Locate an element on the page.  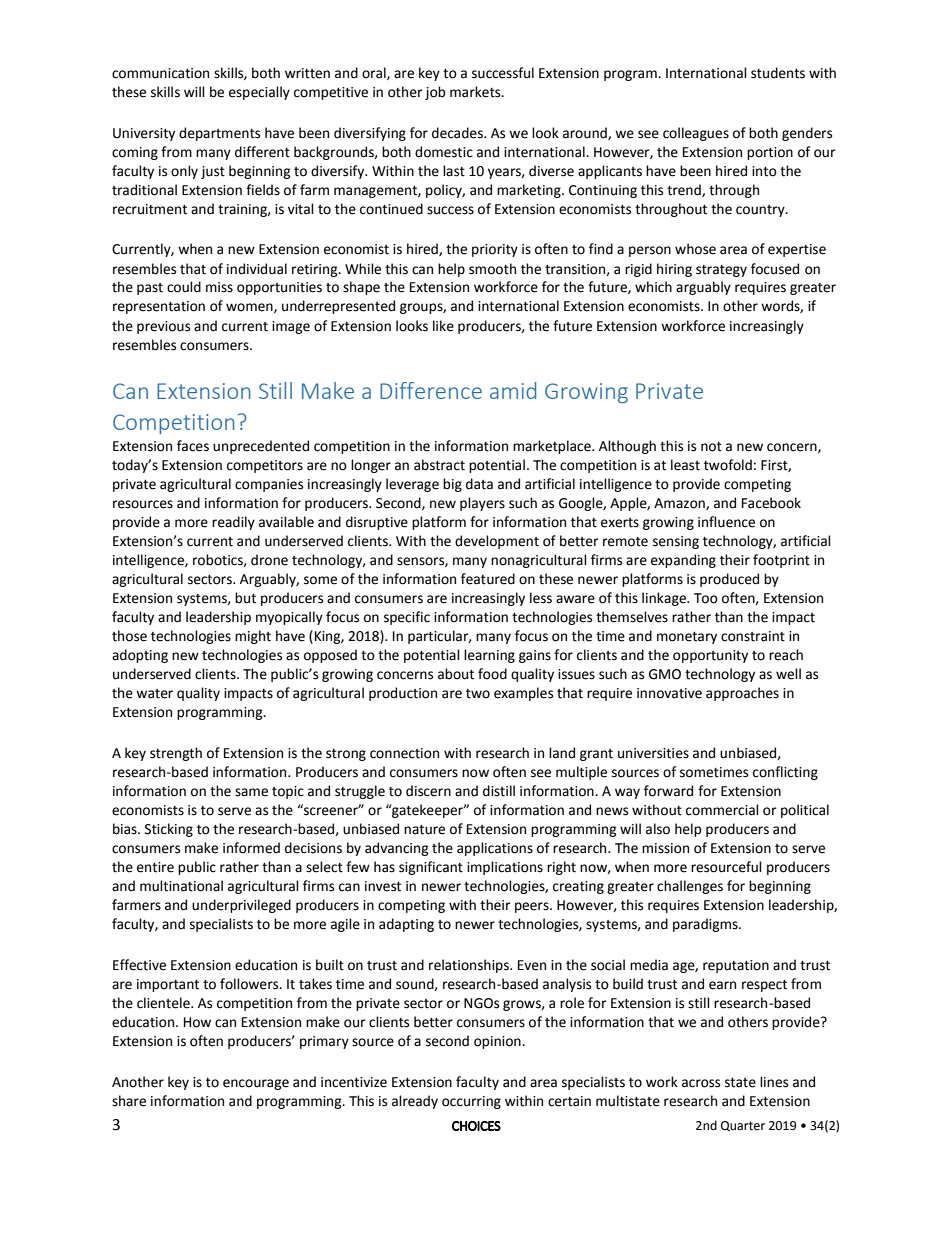
across is located at coordinates (701, 1083).
